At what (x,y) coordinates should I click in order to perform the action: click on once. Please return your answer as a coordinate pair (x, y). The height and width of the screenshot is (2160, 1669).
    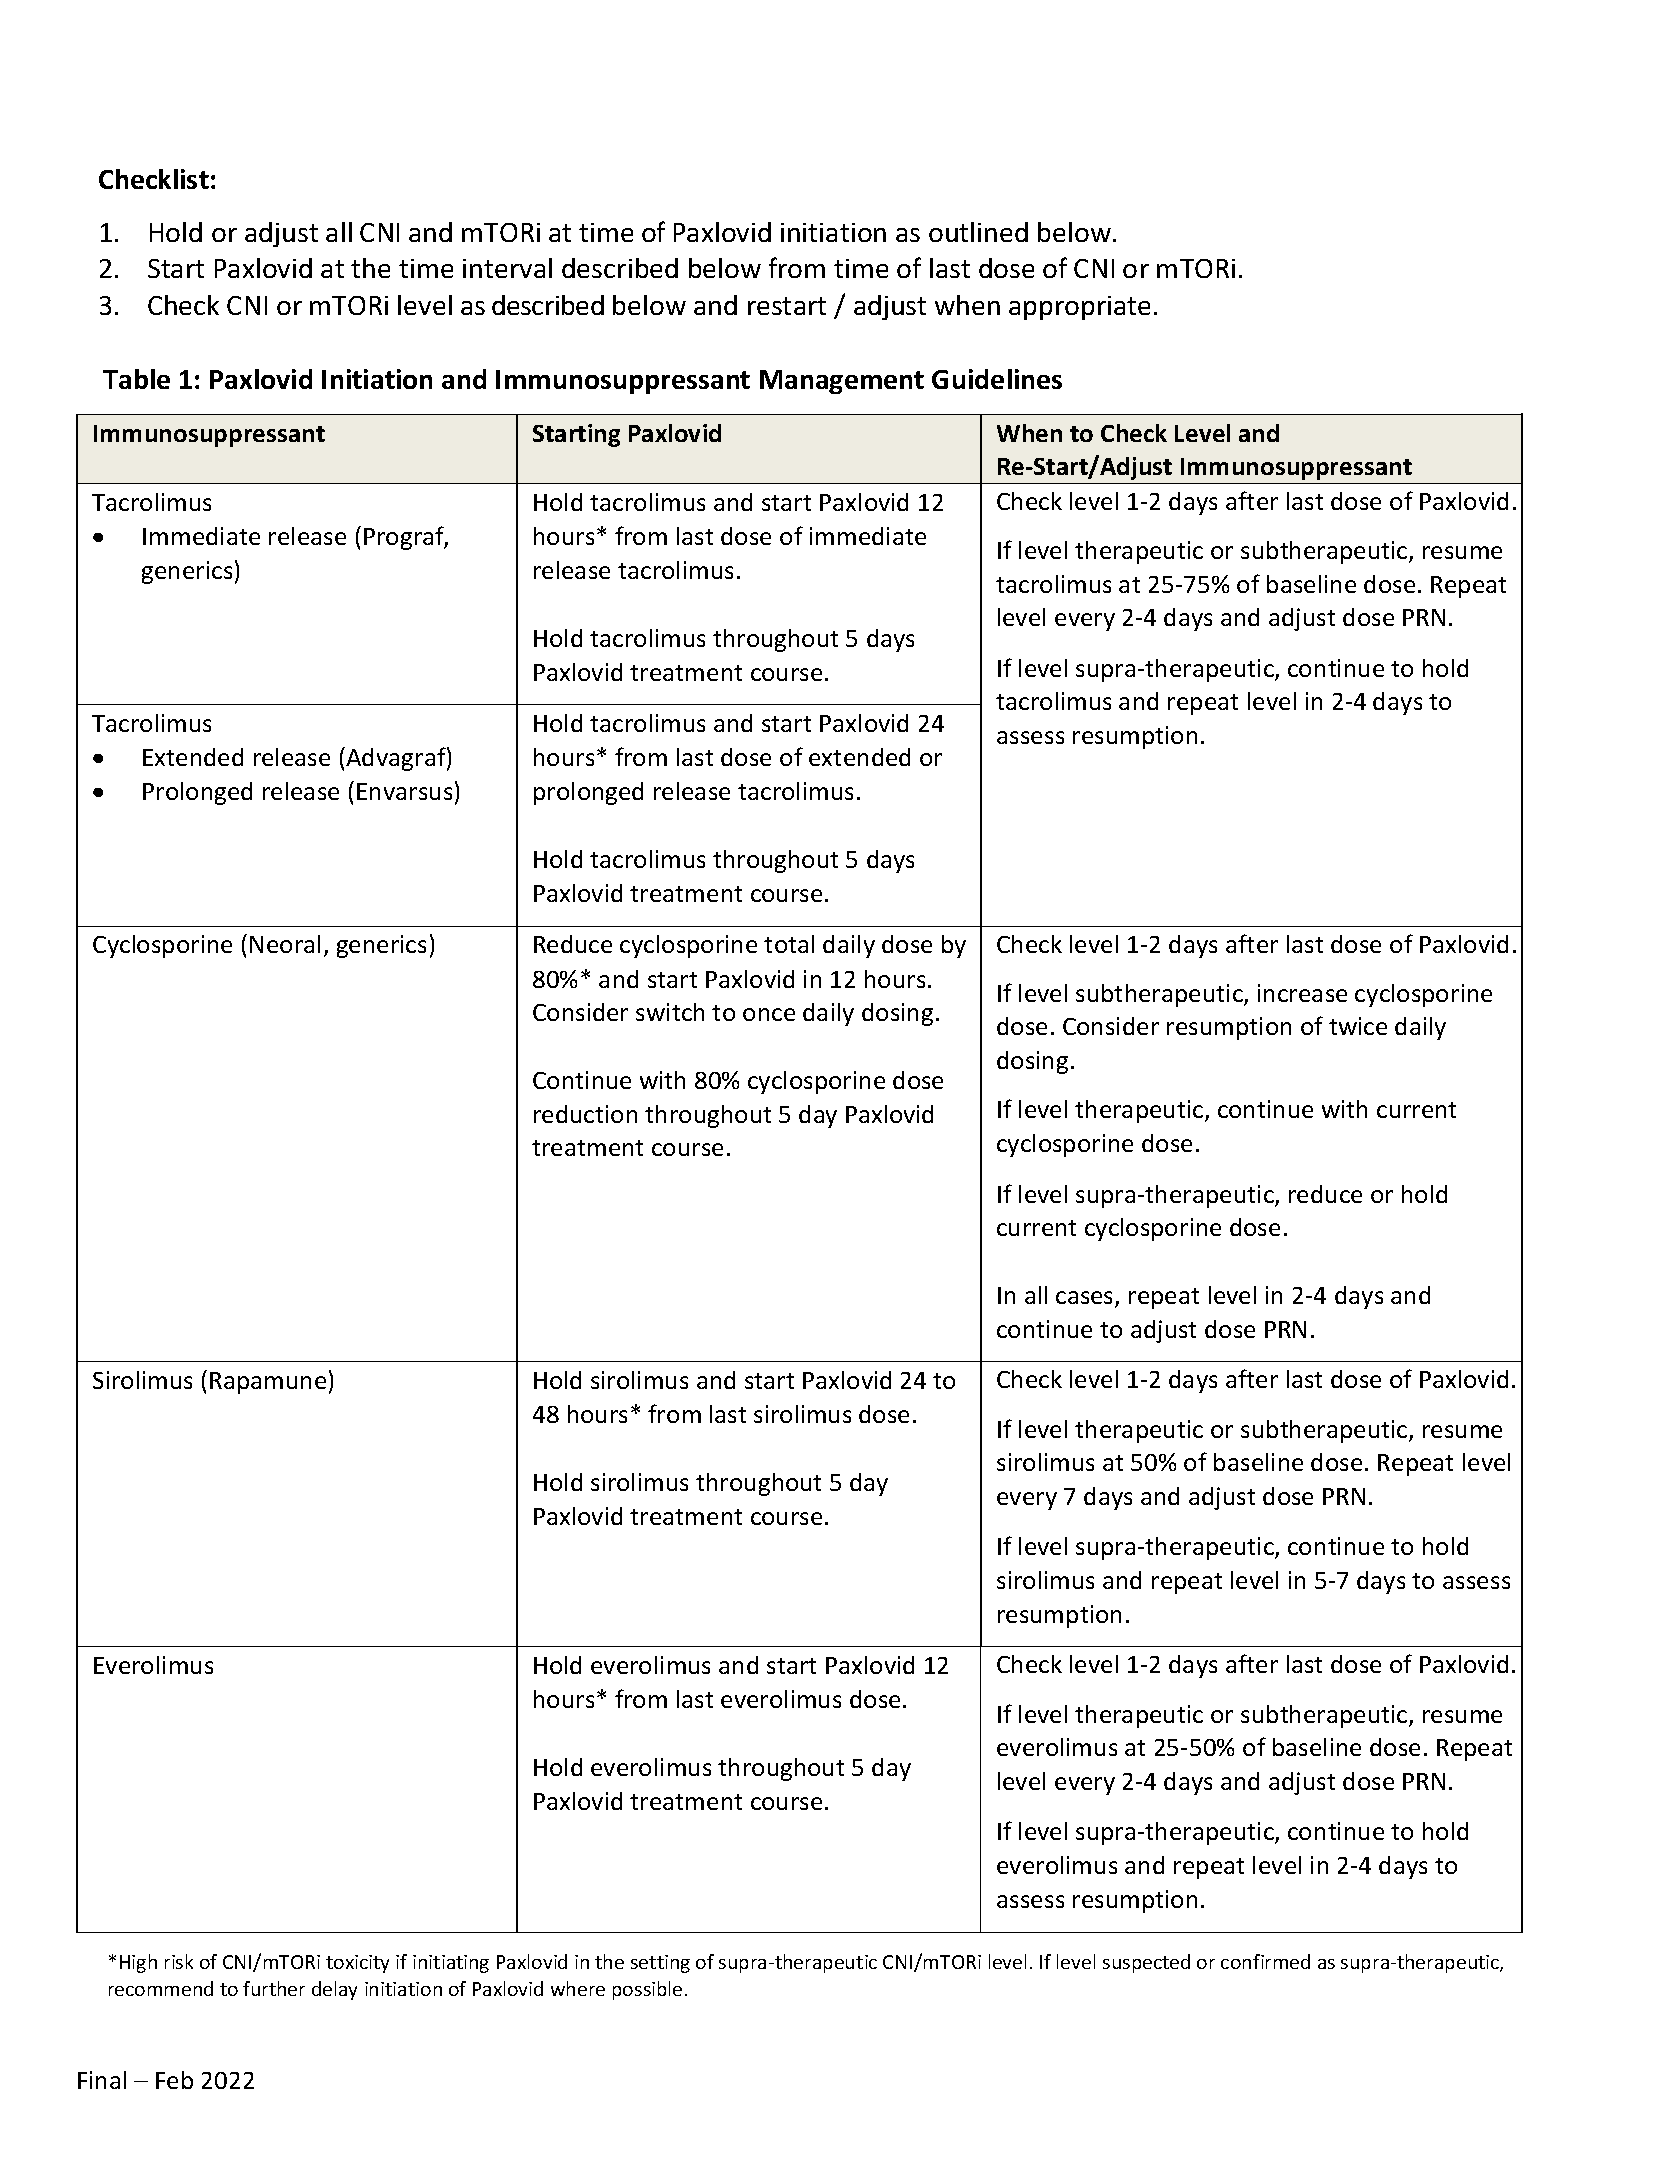
    Looking at the image, I should click on (769, 1014).
